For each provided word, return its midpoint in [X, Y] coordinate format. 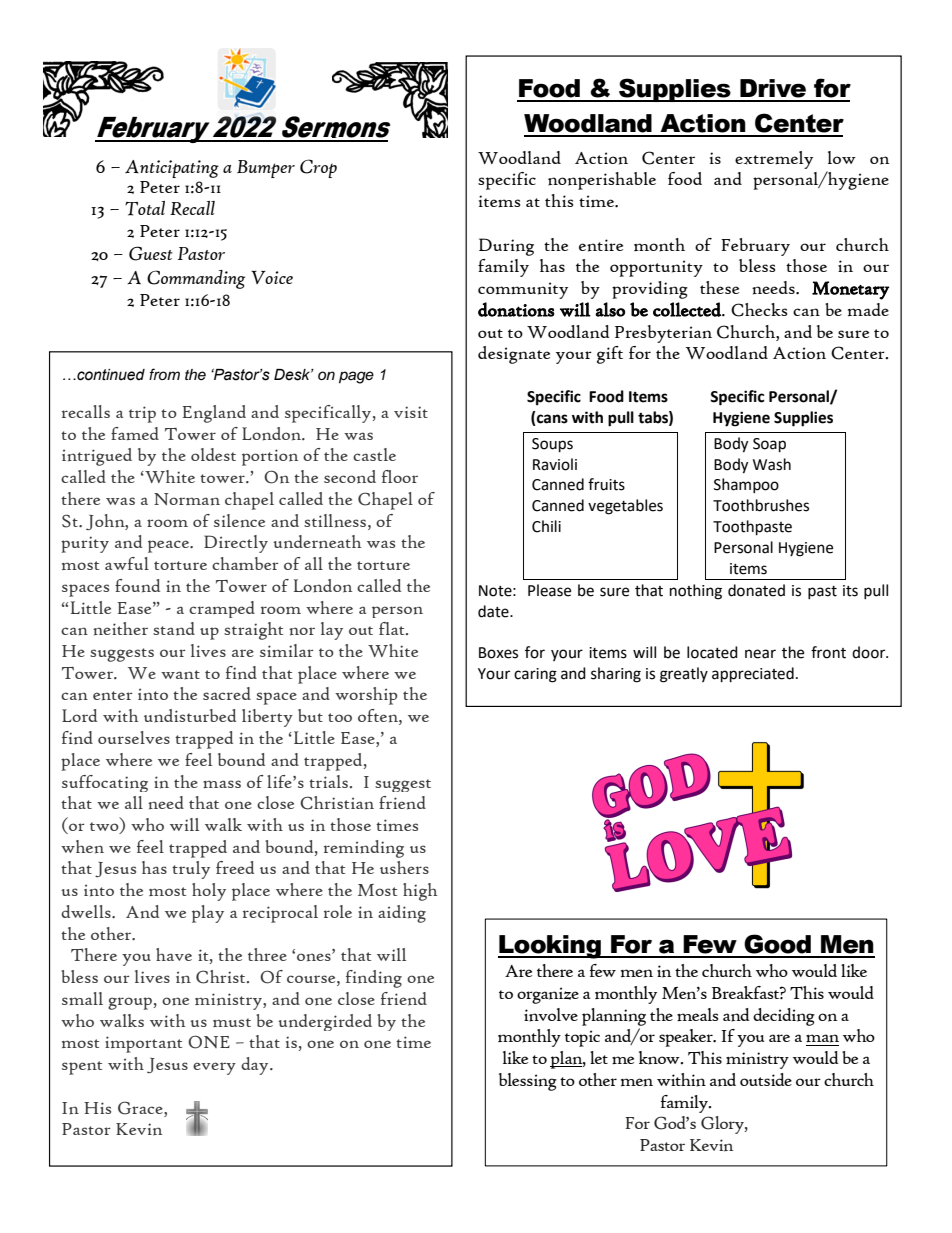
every [214, 1068]
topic [582, 1038]
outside [766, 1079]
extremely [774, 160]
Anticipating [172, 169]
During [506, 247]
